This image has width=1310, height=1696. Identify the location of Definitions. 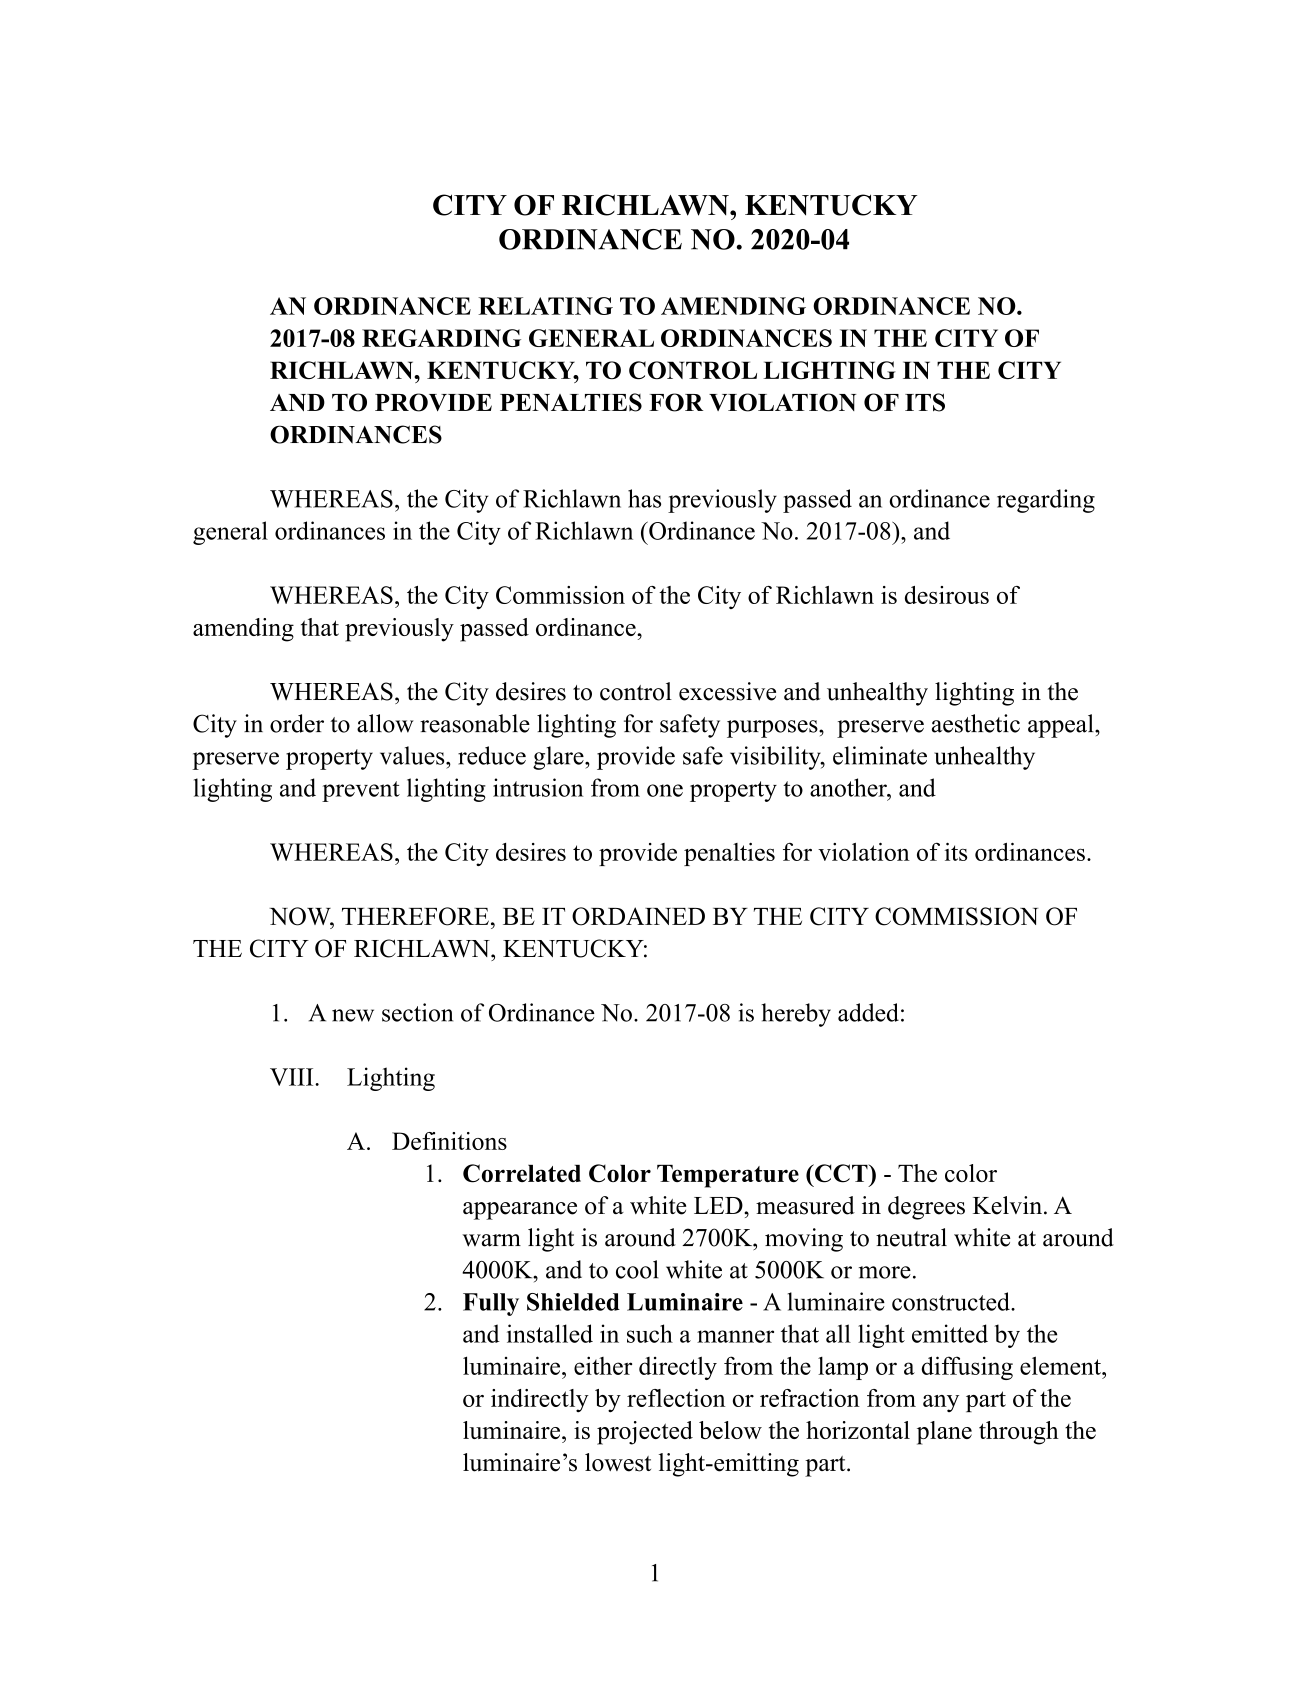
(449, 1141).
